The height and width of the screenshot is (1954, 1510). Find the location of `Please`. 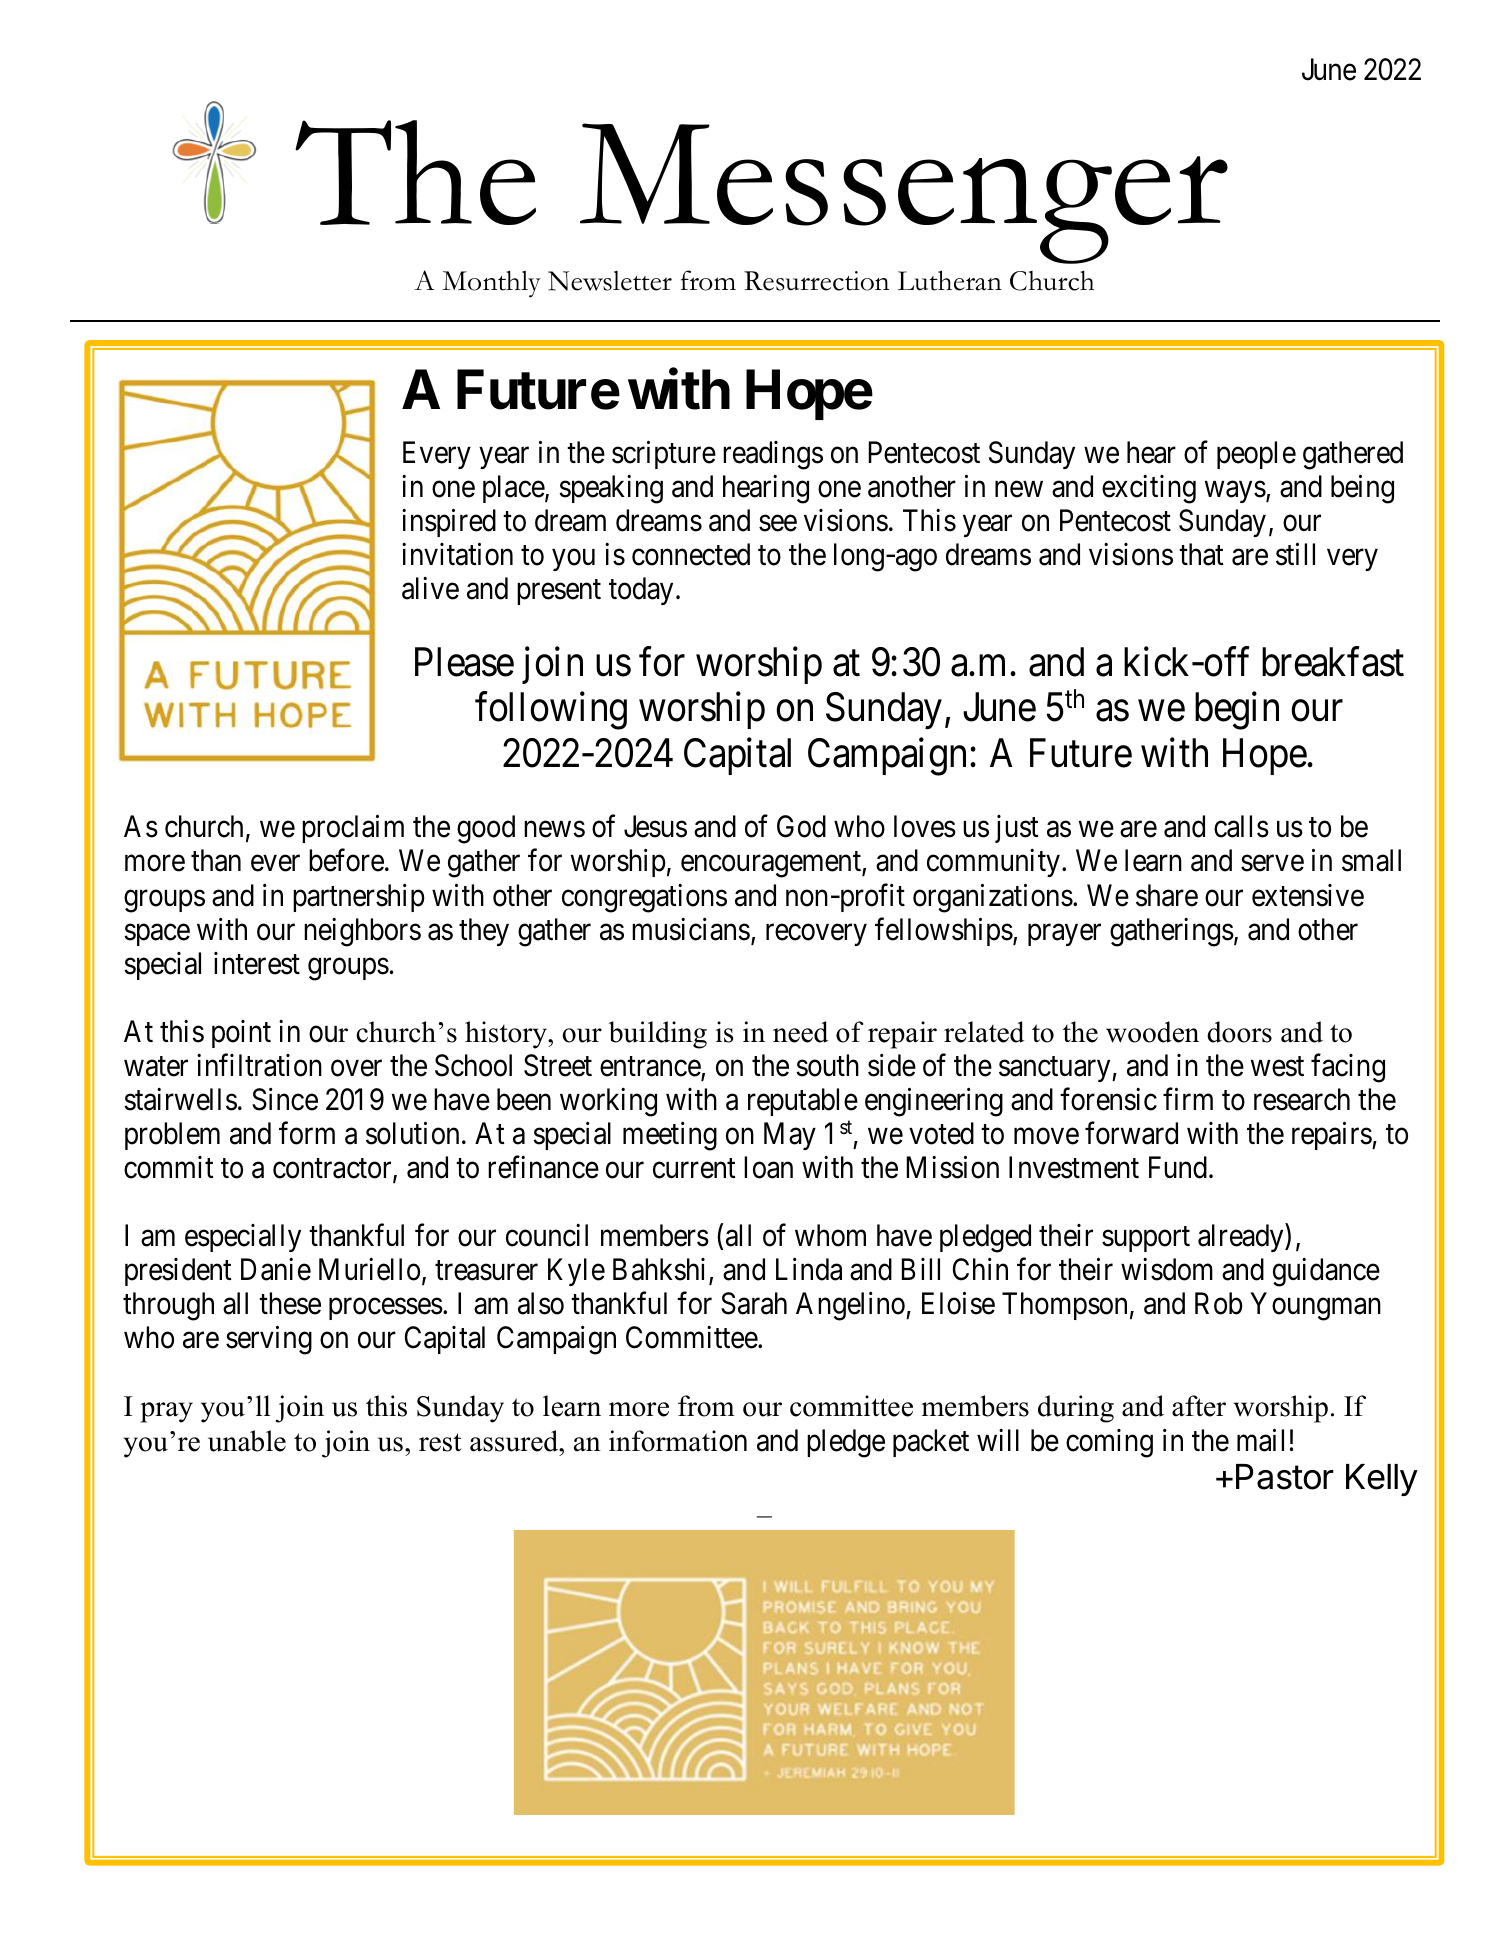

Please is located at coordinates (464, 662).
